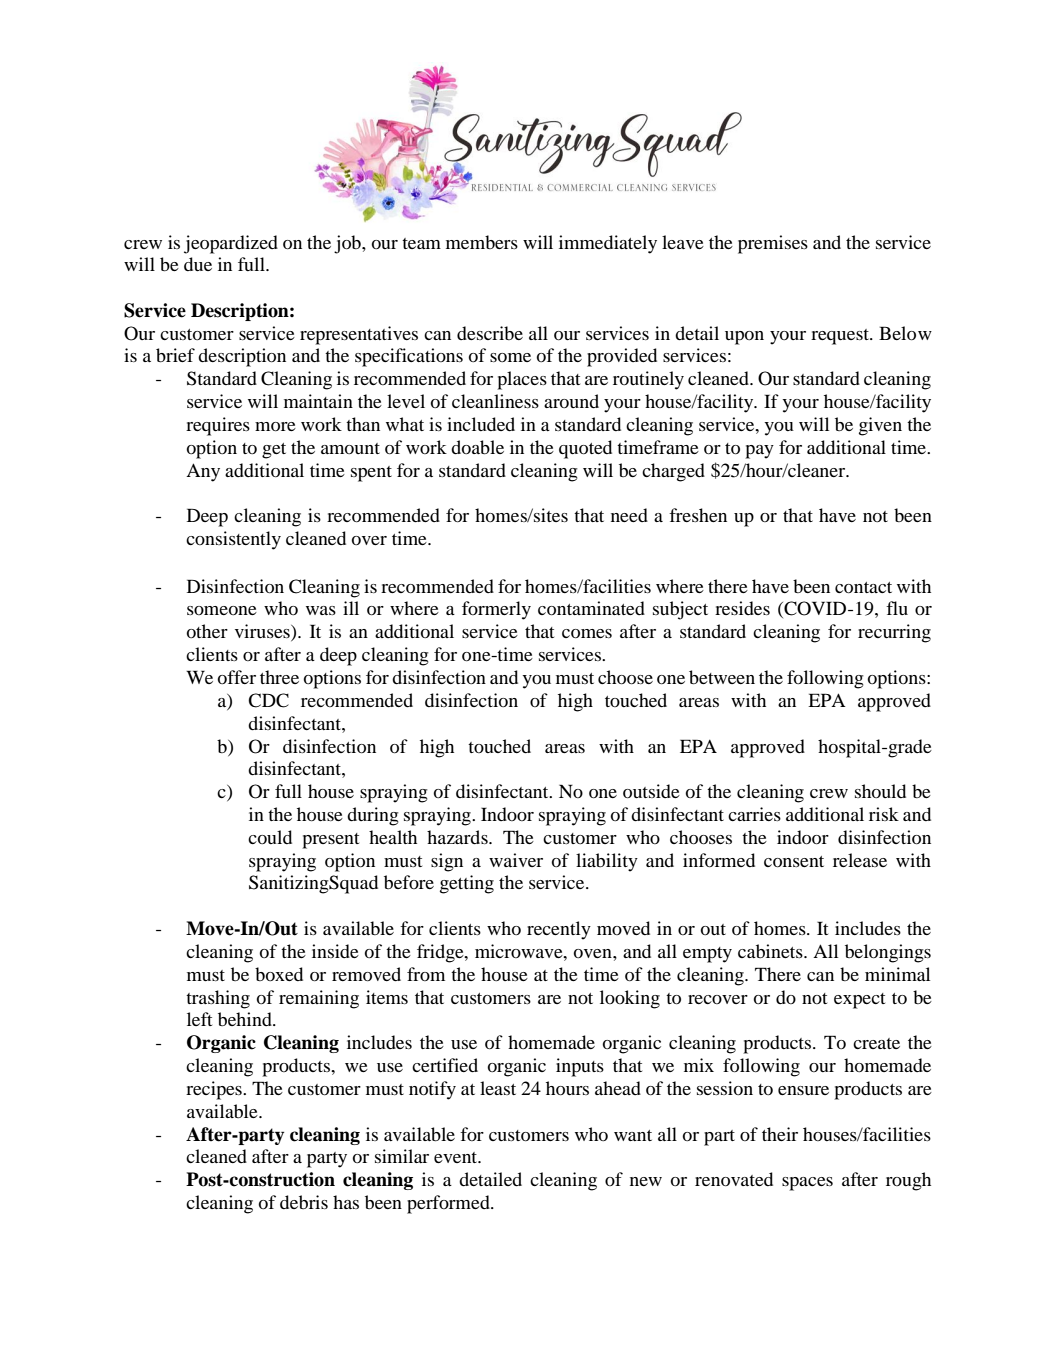 The height and width of the document is (1367, 1056). I want to click on debris, so click(304, 1202).
